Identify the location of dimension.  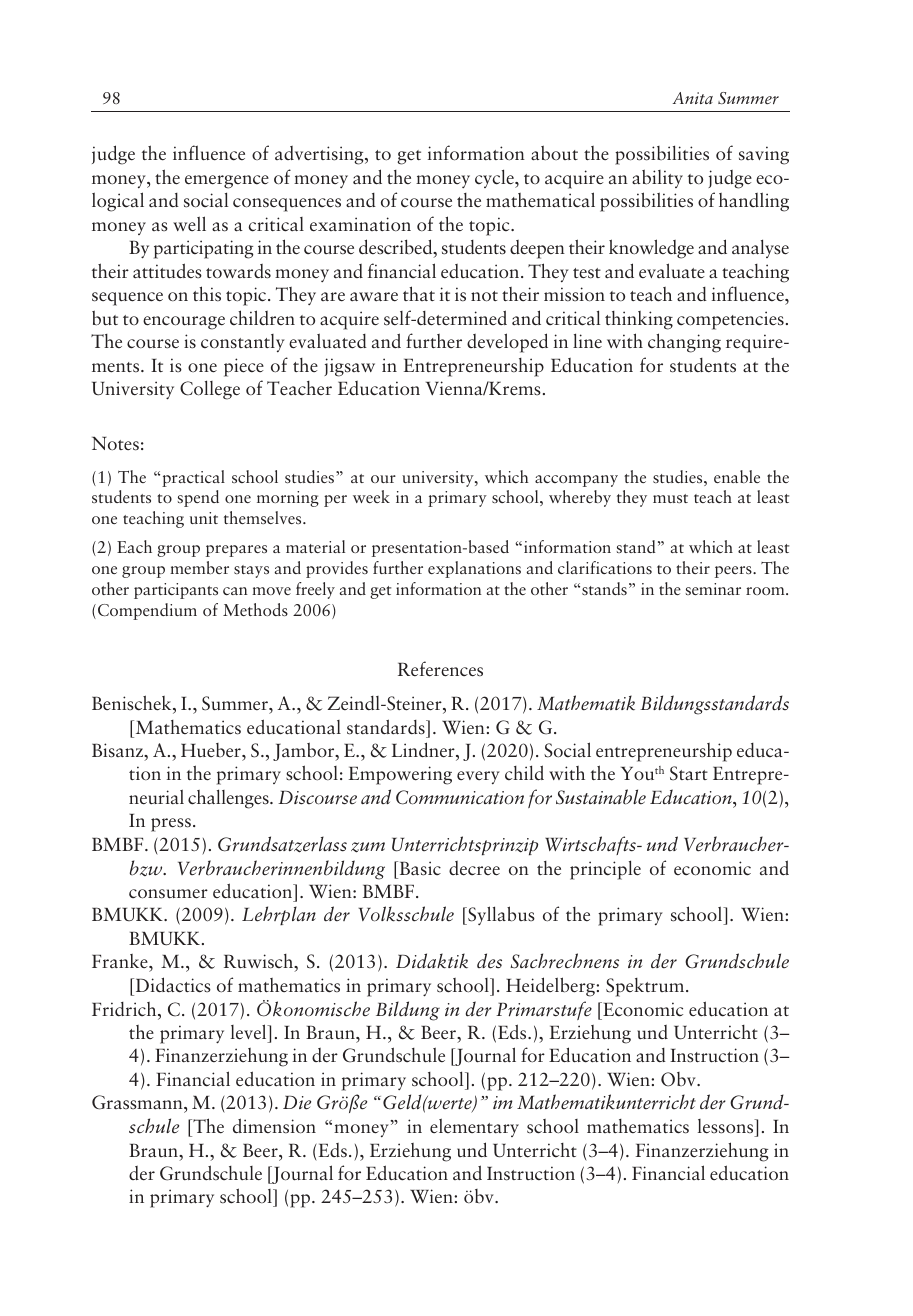
(274, 1126).
